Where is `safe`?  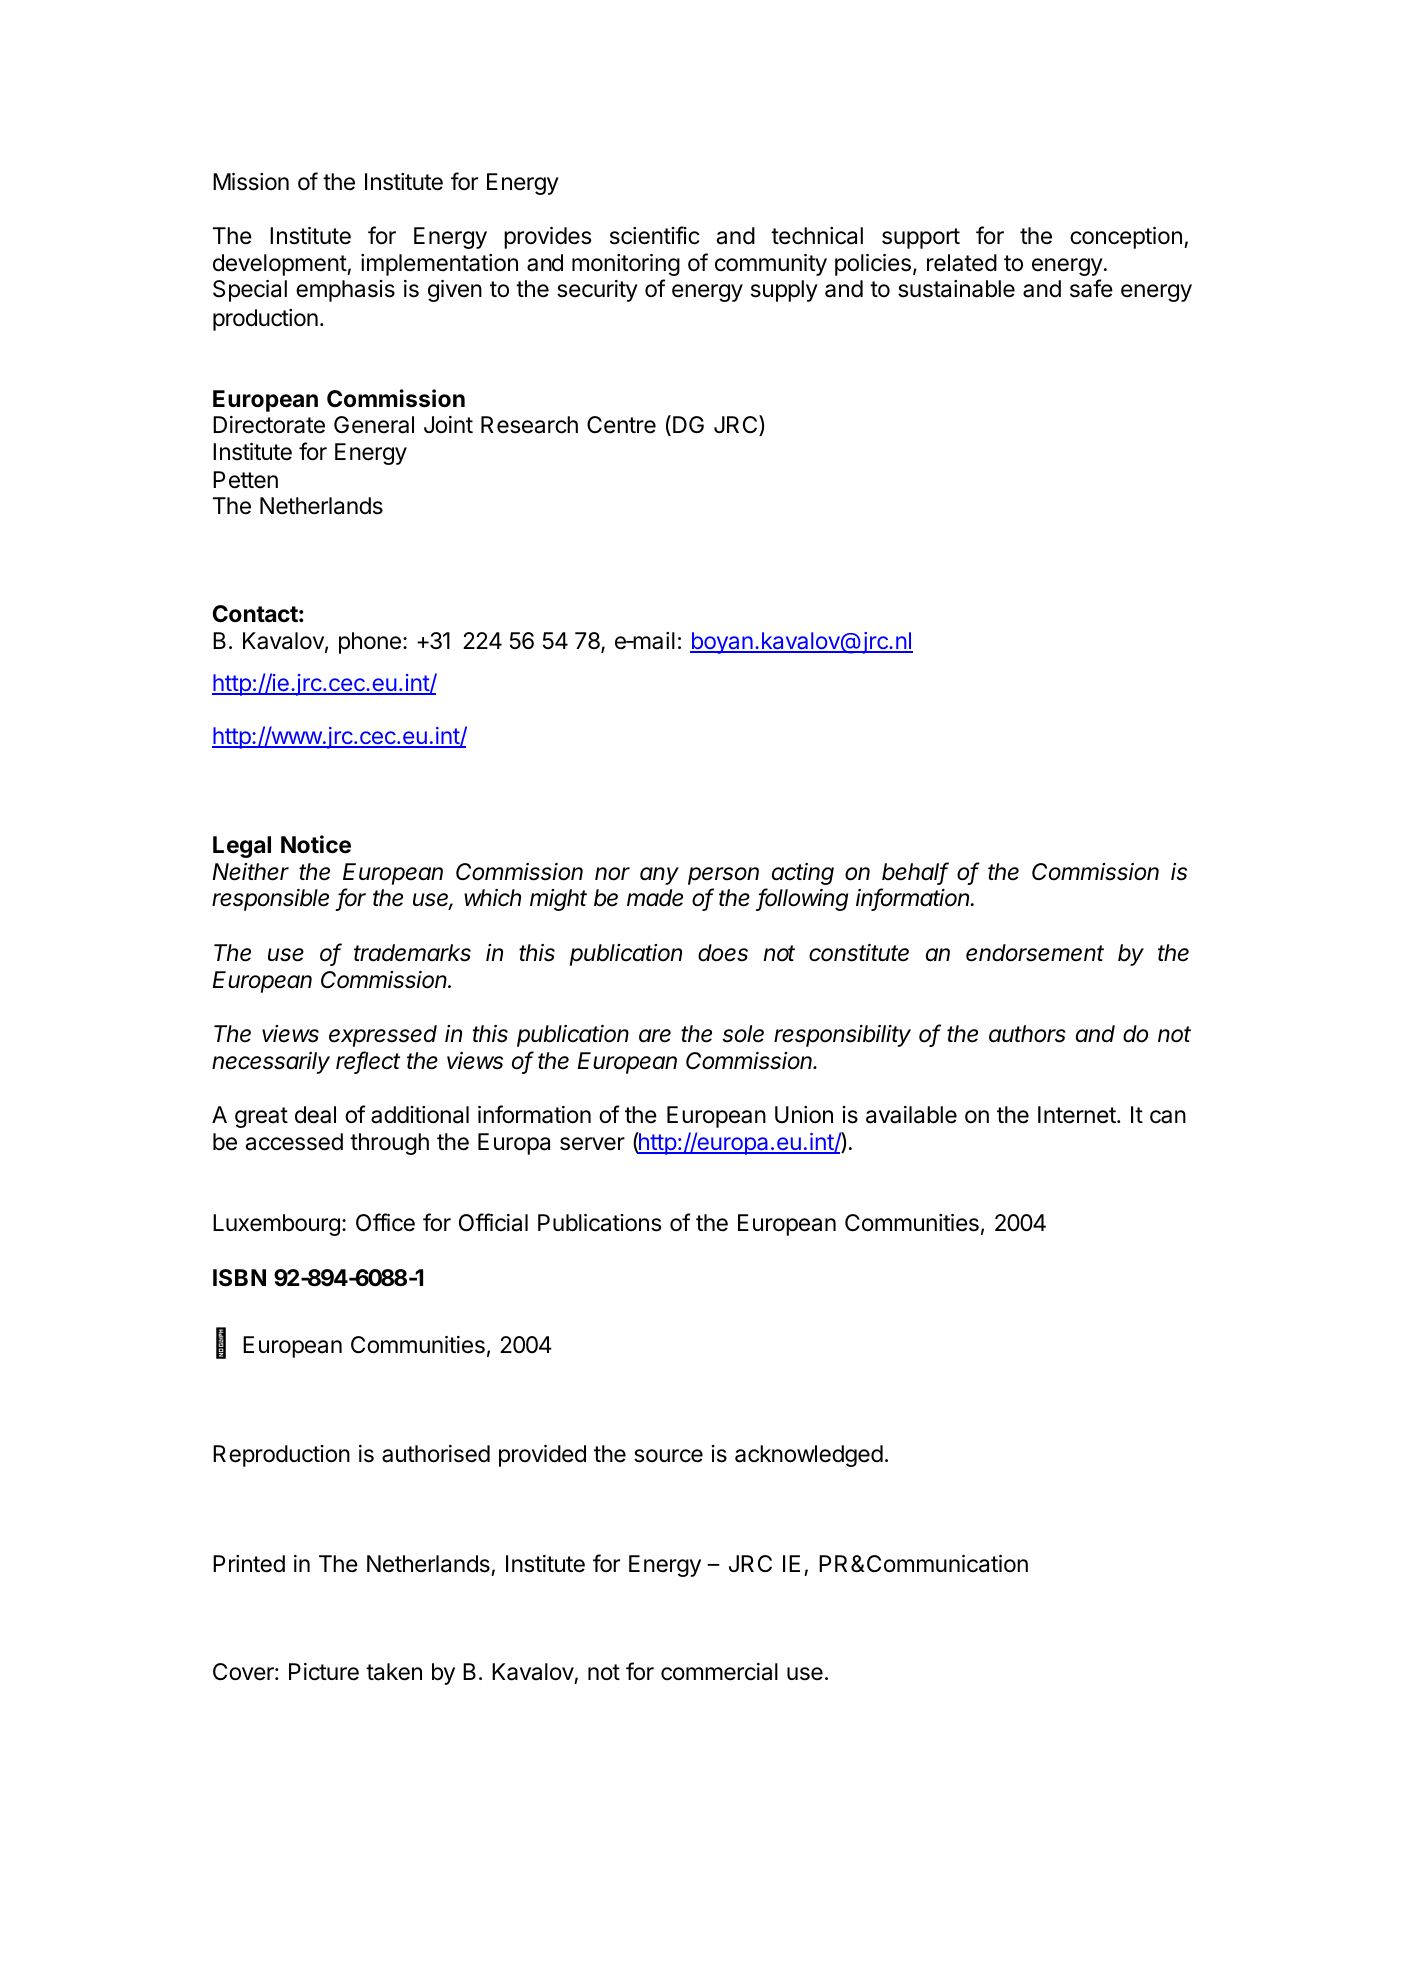 safe is located at coordinates (1091, 288).
